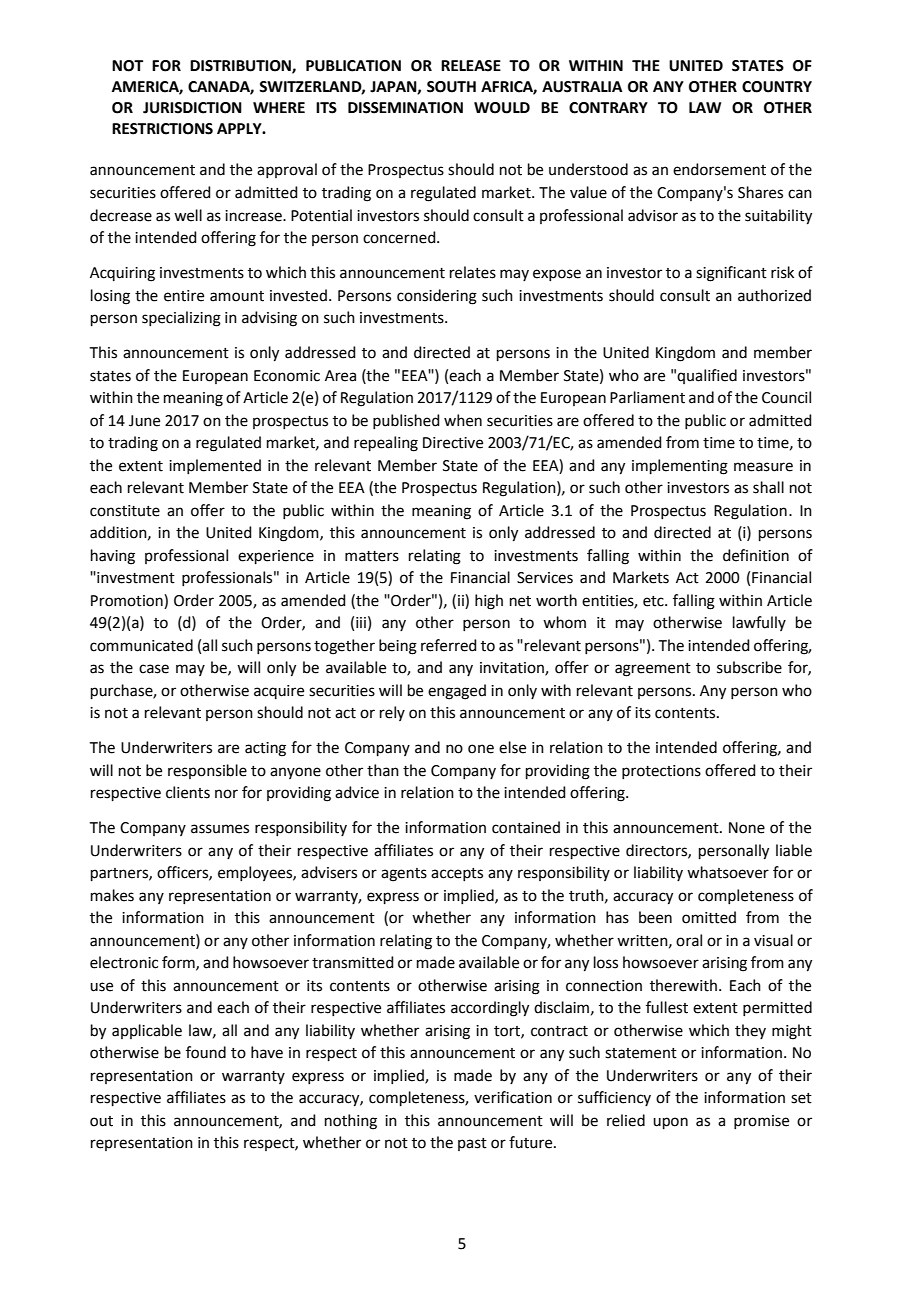 The image size is (924, 1308). Describe the element at coordinates (206, 1052) in the screenshot. I see `found` at that location.
